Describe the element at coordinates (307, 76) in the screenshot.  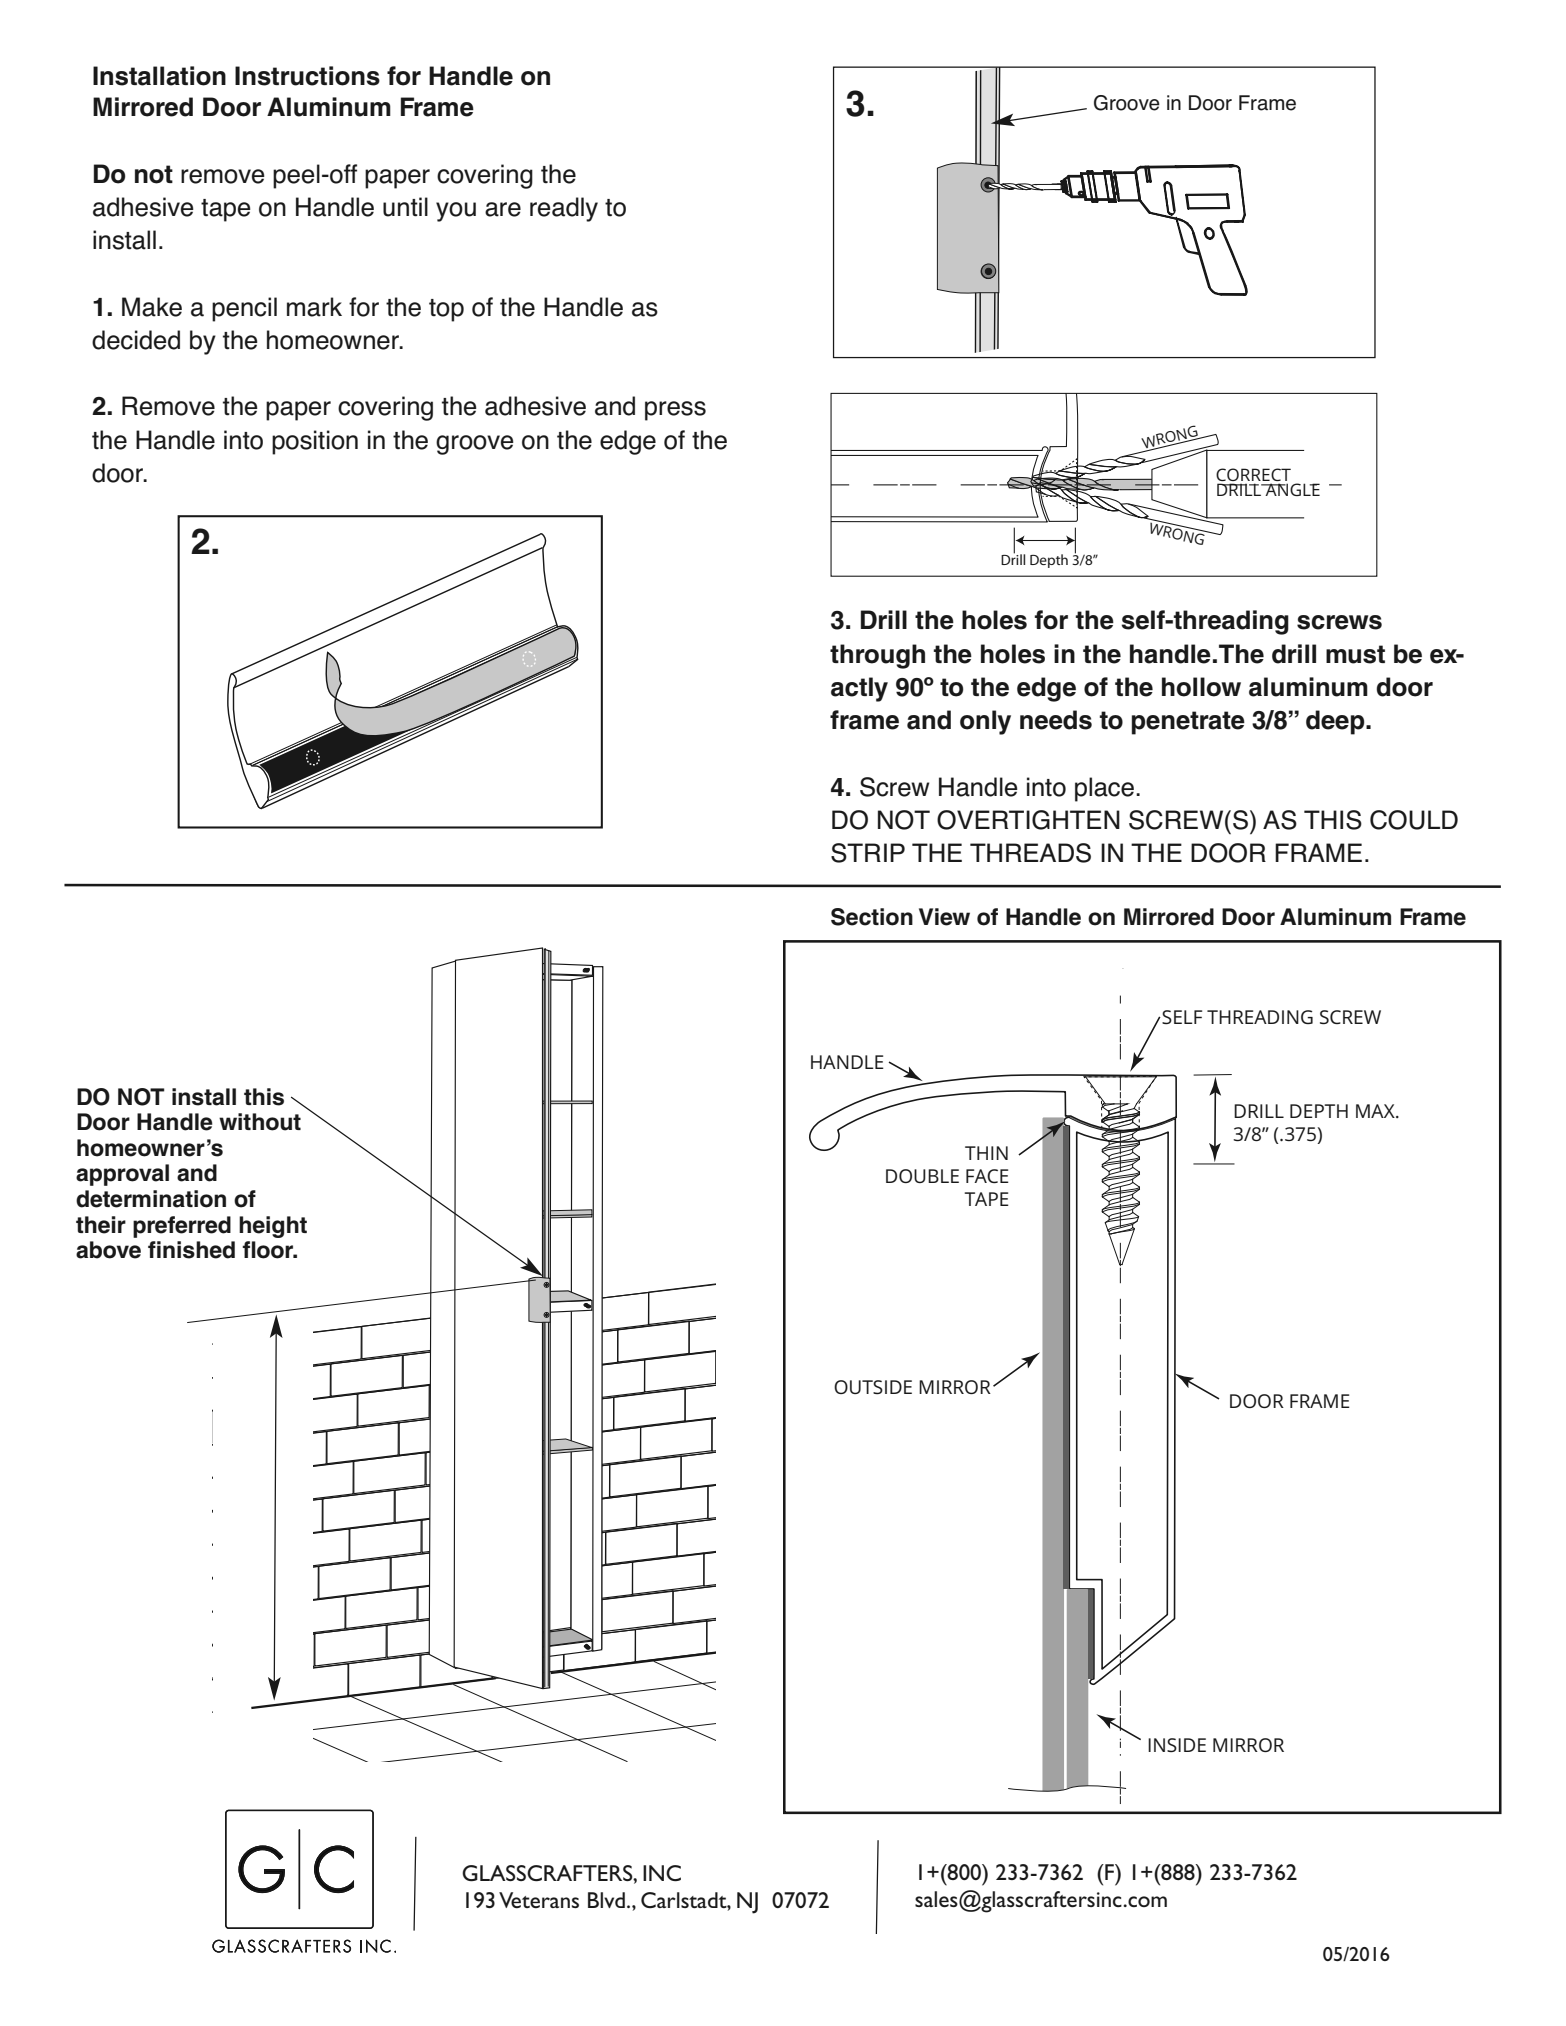
I see `Instructions` at that location.
